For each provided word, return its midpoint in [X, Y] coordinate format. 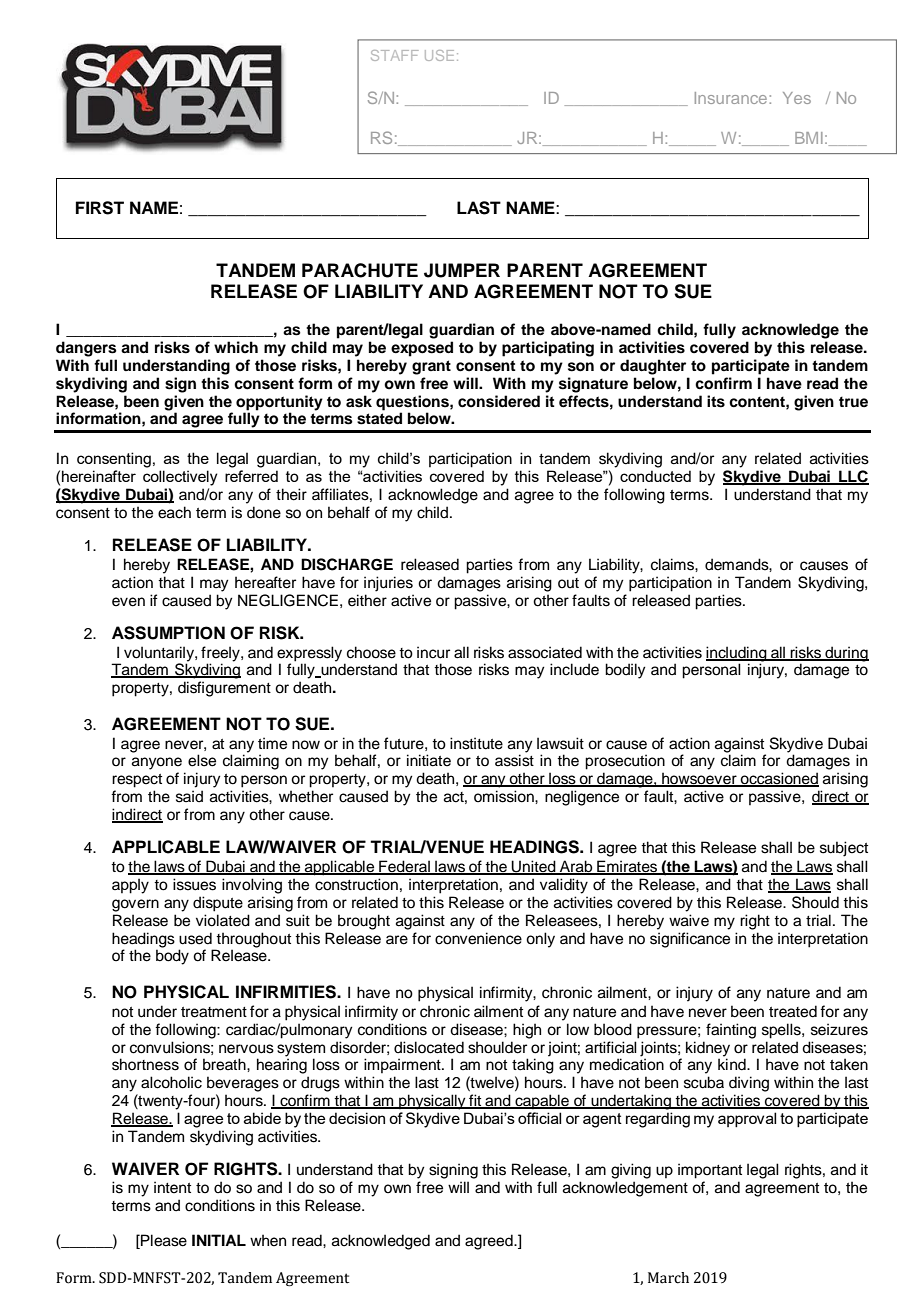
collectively [180, 478]
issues [194, 884]
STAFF [395, 55]
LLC [853, 477]
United [534, 867]
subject [844, 849]
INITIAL [219, 1240]
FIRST [100, 208]
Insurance [732, 98]
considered [499, 401]
